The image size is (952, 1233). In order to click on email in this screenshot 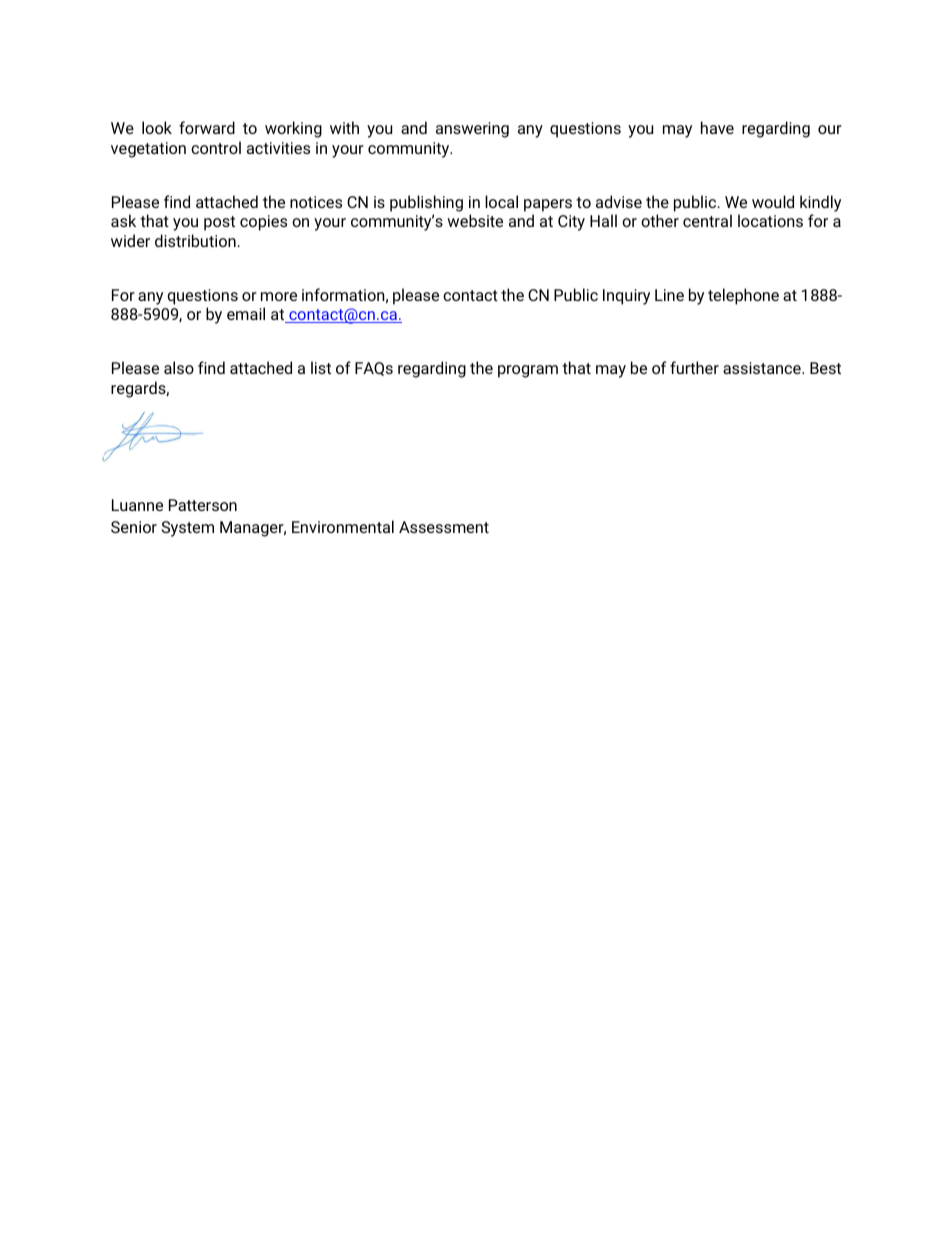, I will do `click(246, 313)`.
